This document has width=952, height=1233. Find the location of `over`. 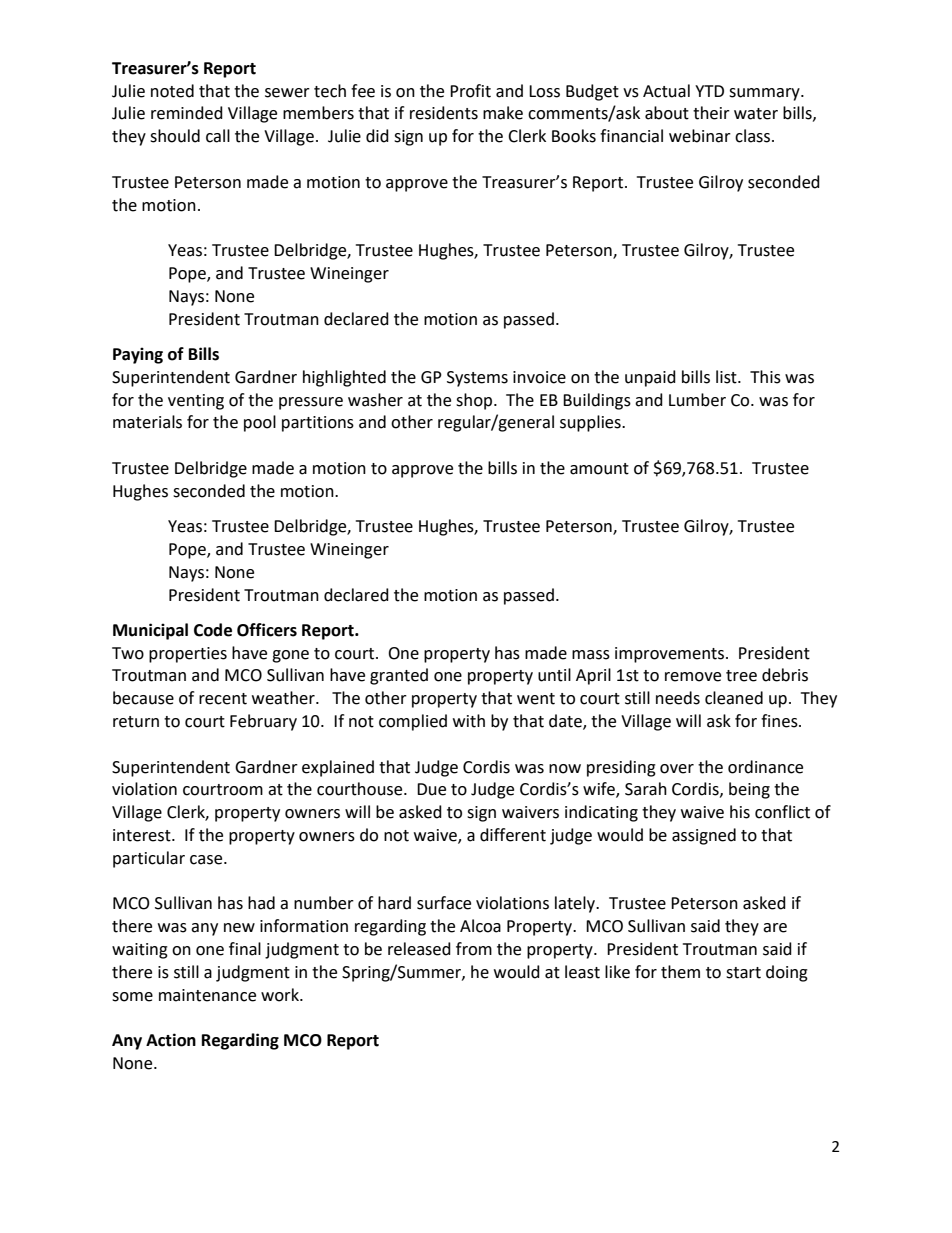

over is located at coordinates (677, 769).
